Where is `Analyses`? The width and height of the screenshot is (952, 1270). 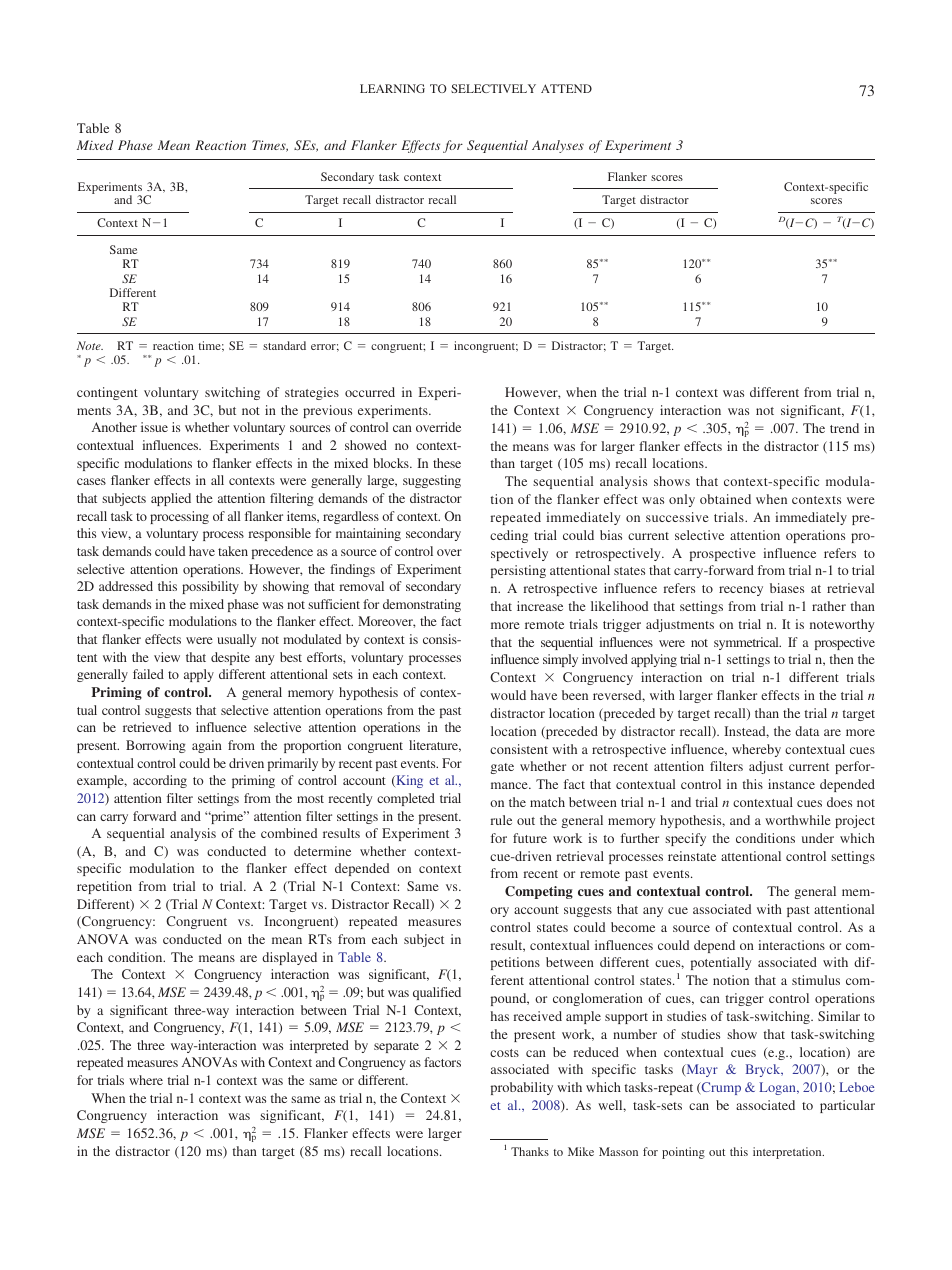 Analyses is located at coordinates (558, 146).
